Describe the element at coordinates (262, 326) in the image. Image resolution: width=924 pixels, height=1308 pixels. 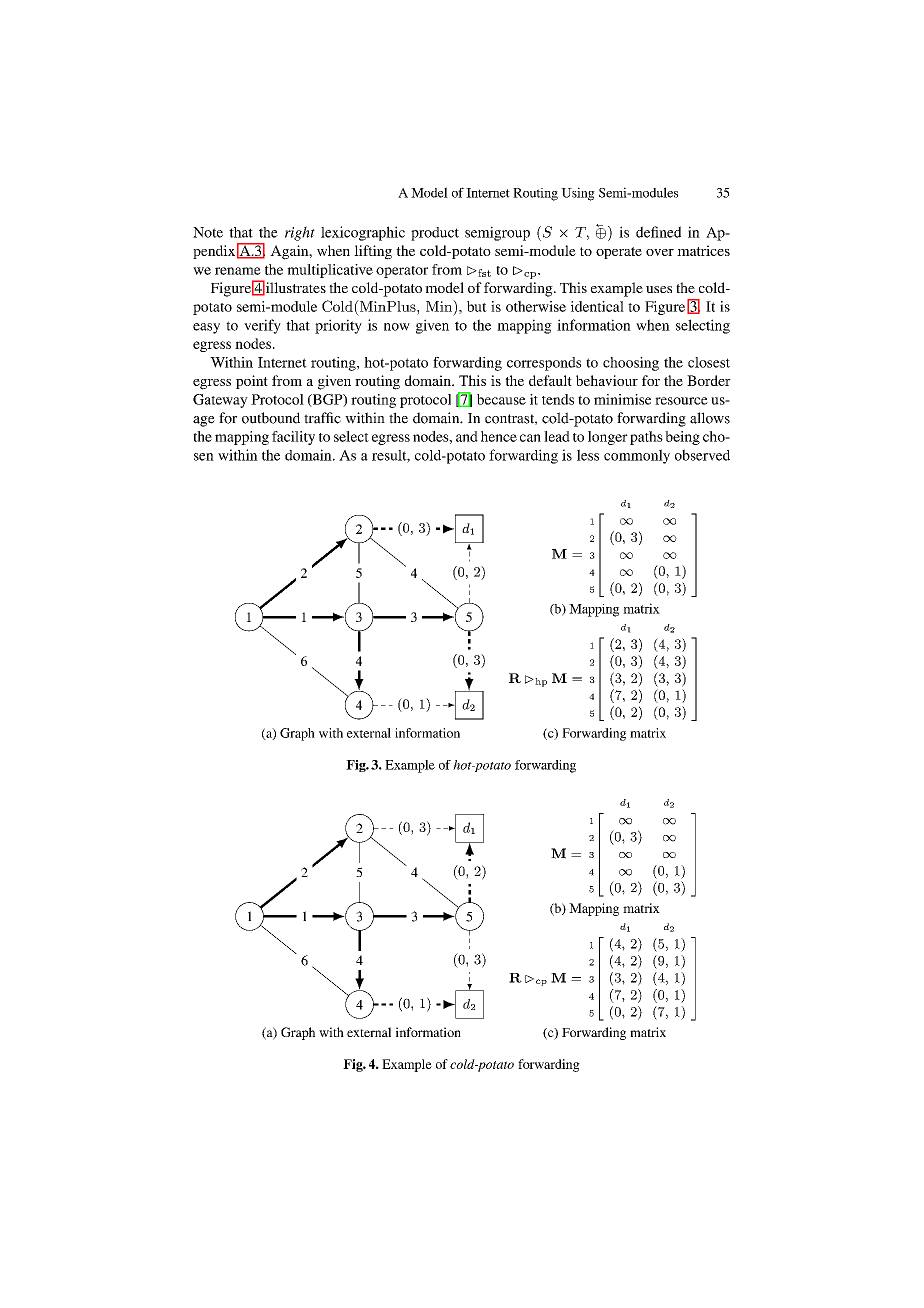
I see `verify` at that location.
